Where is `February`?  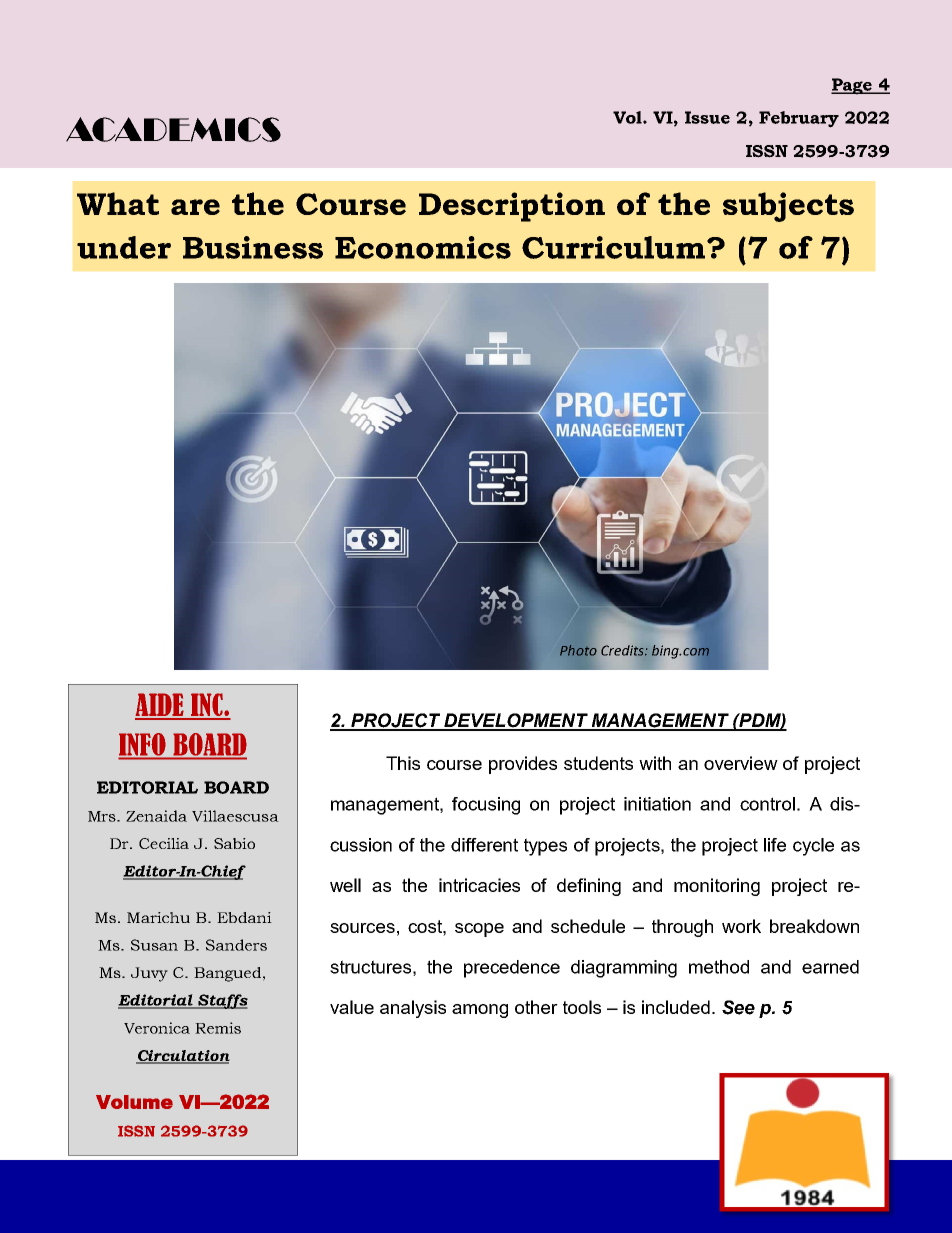
February is located at coordinates (799, 119).
